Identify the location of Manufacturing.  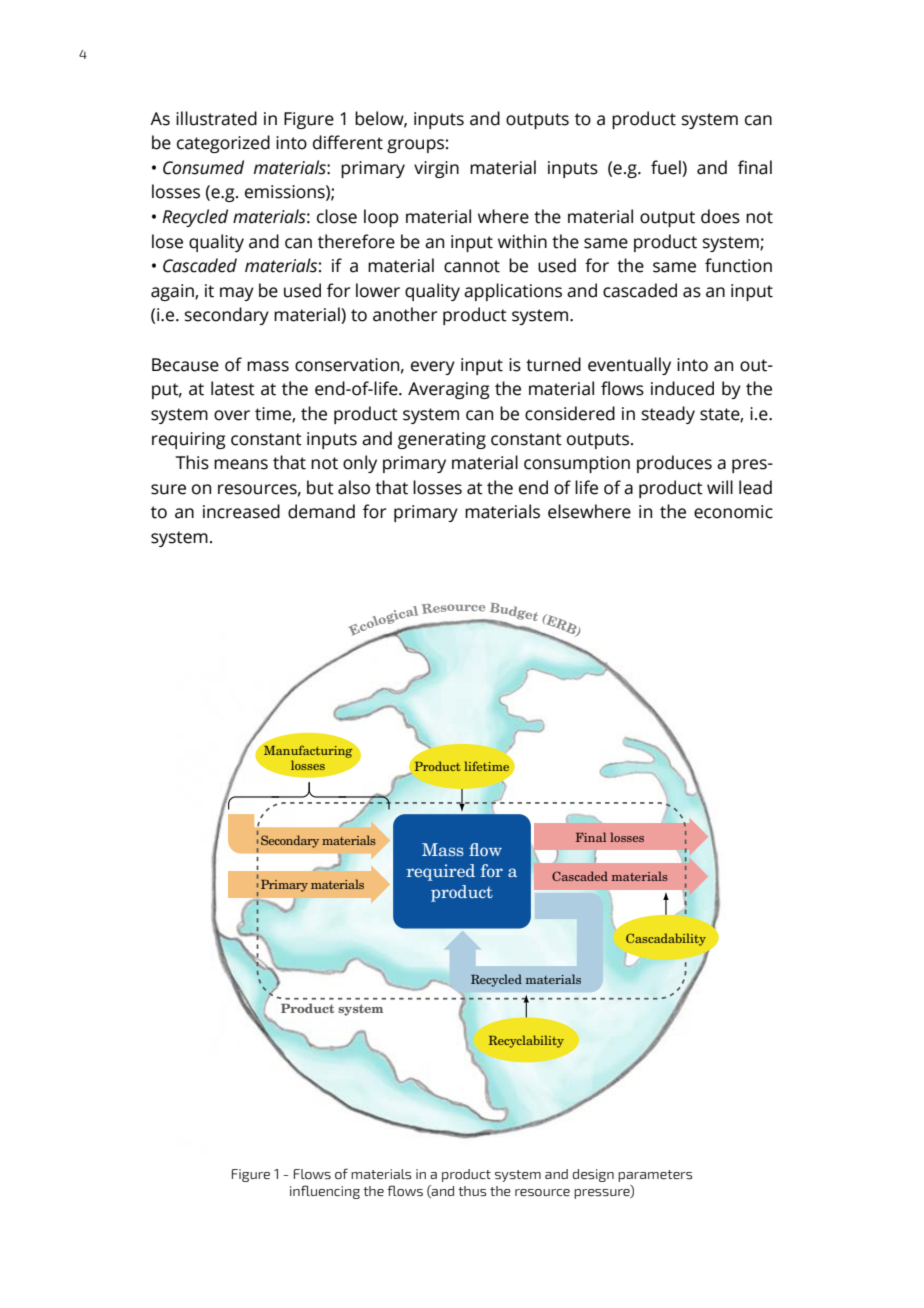
(308, 750).
